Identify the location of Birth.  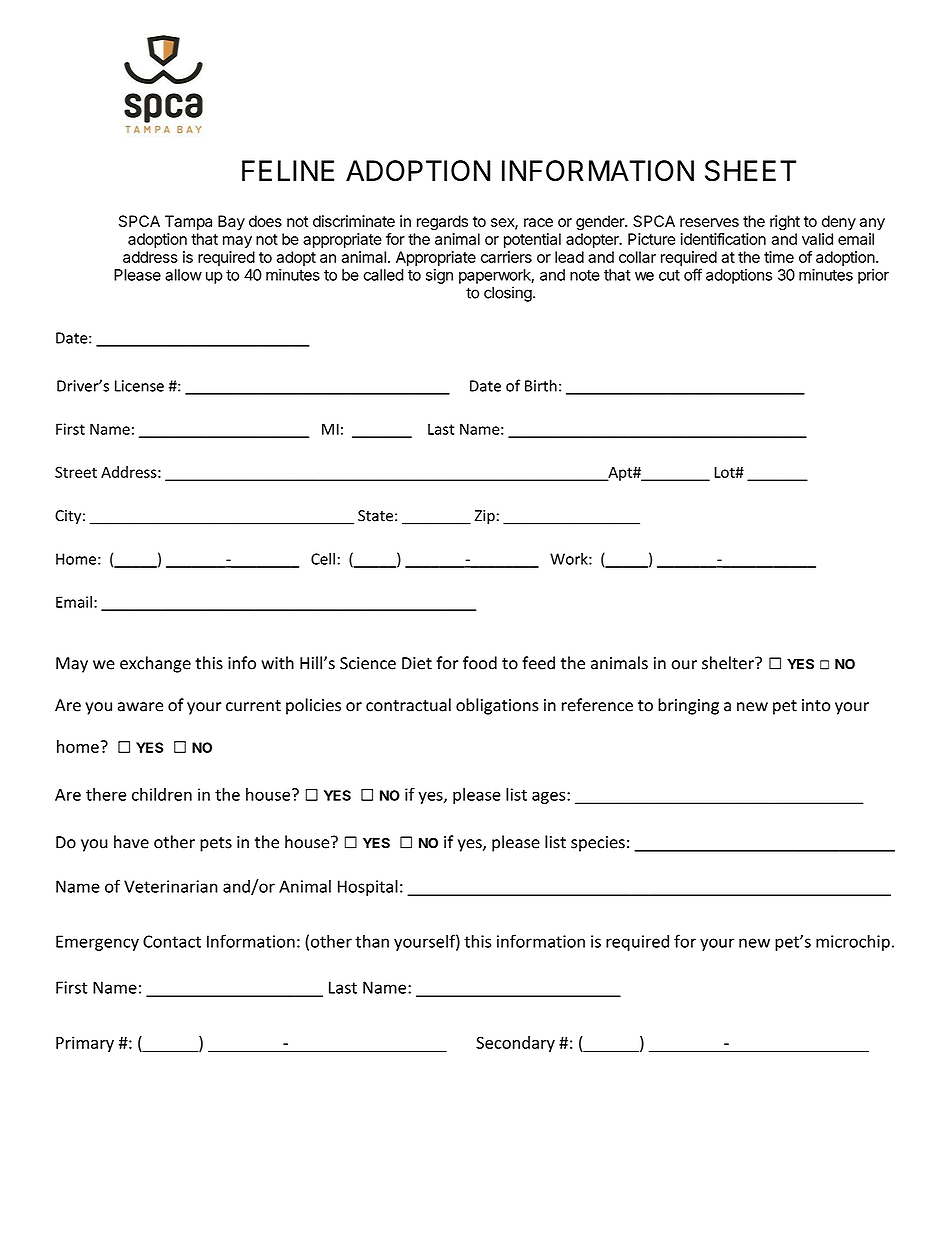
(541, 385).
